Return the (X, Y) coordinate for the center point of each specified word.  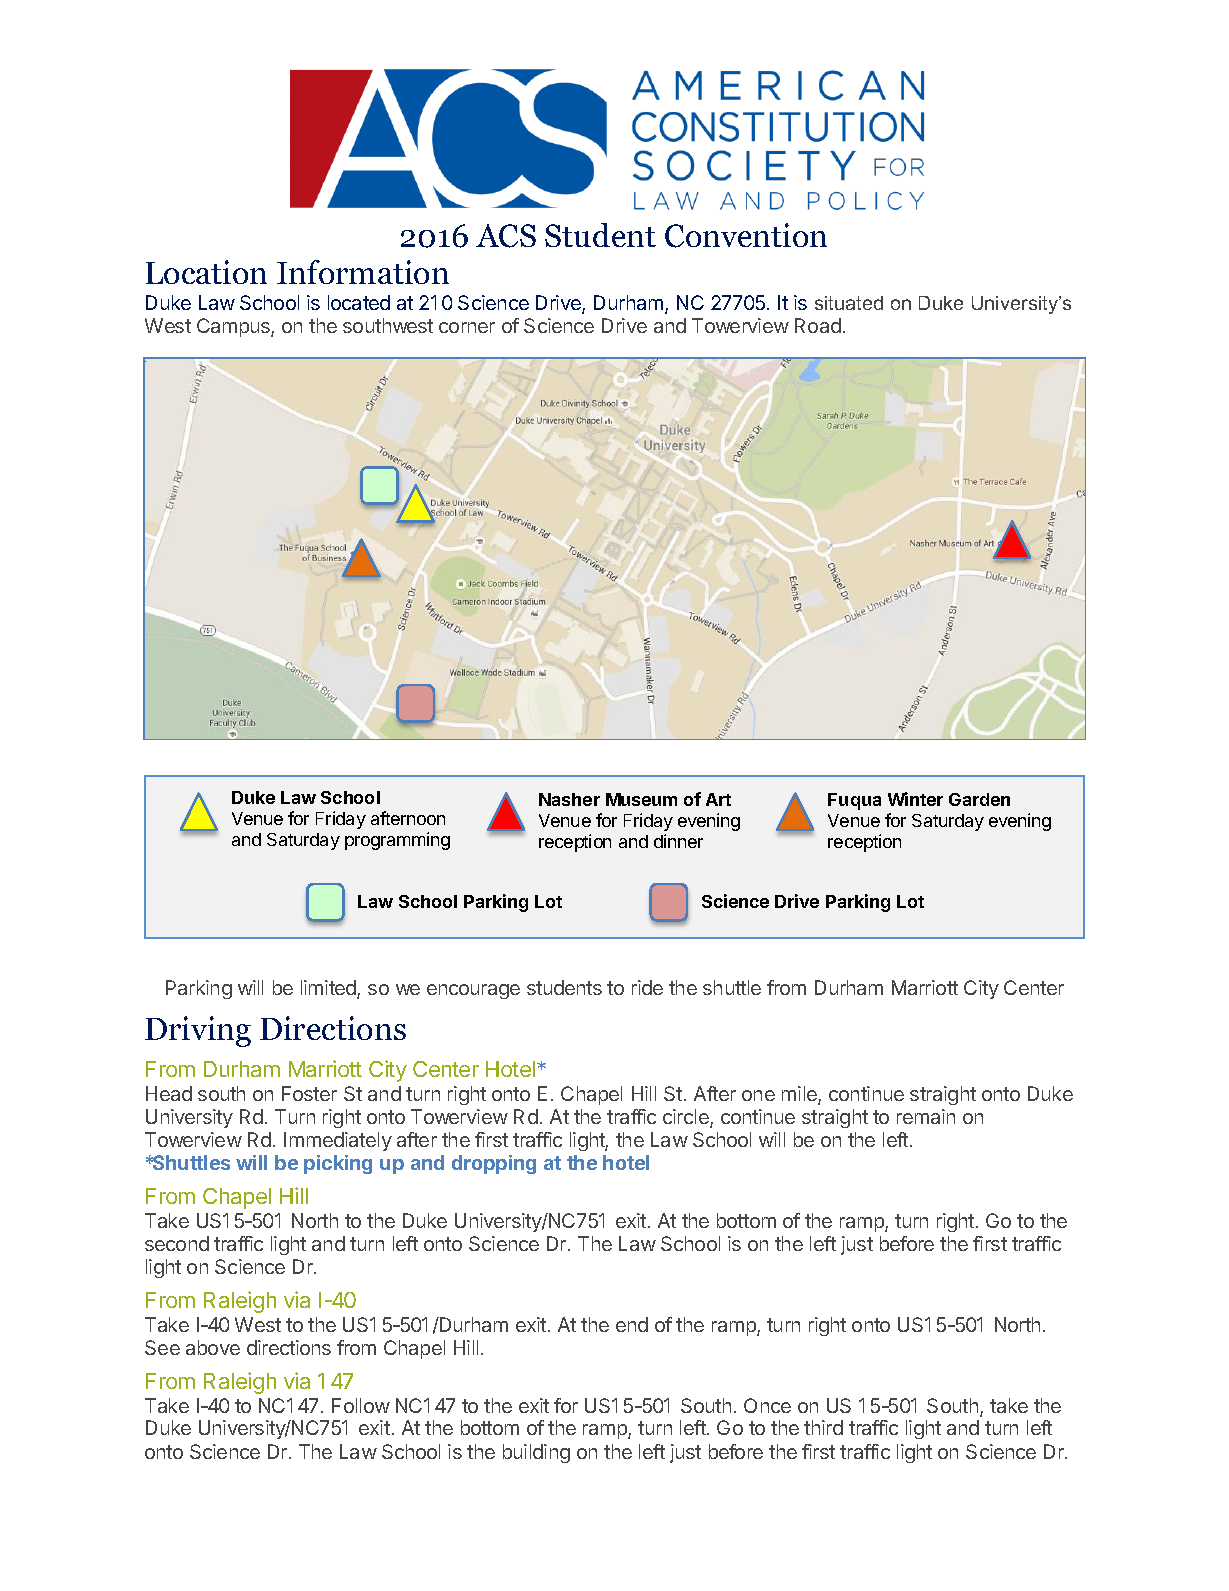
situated (849, 303)
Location (206, 272)
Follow (361, 1405)
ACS (506, 236)
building (536, 1453)
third (823, 1427)
